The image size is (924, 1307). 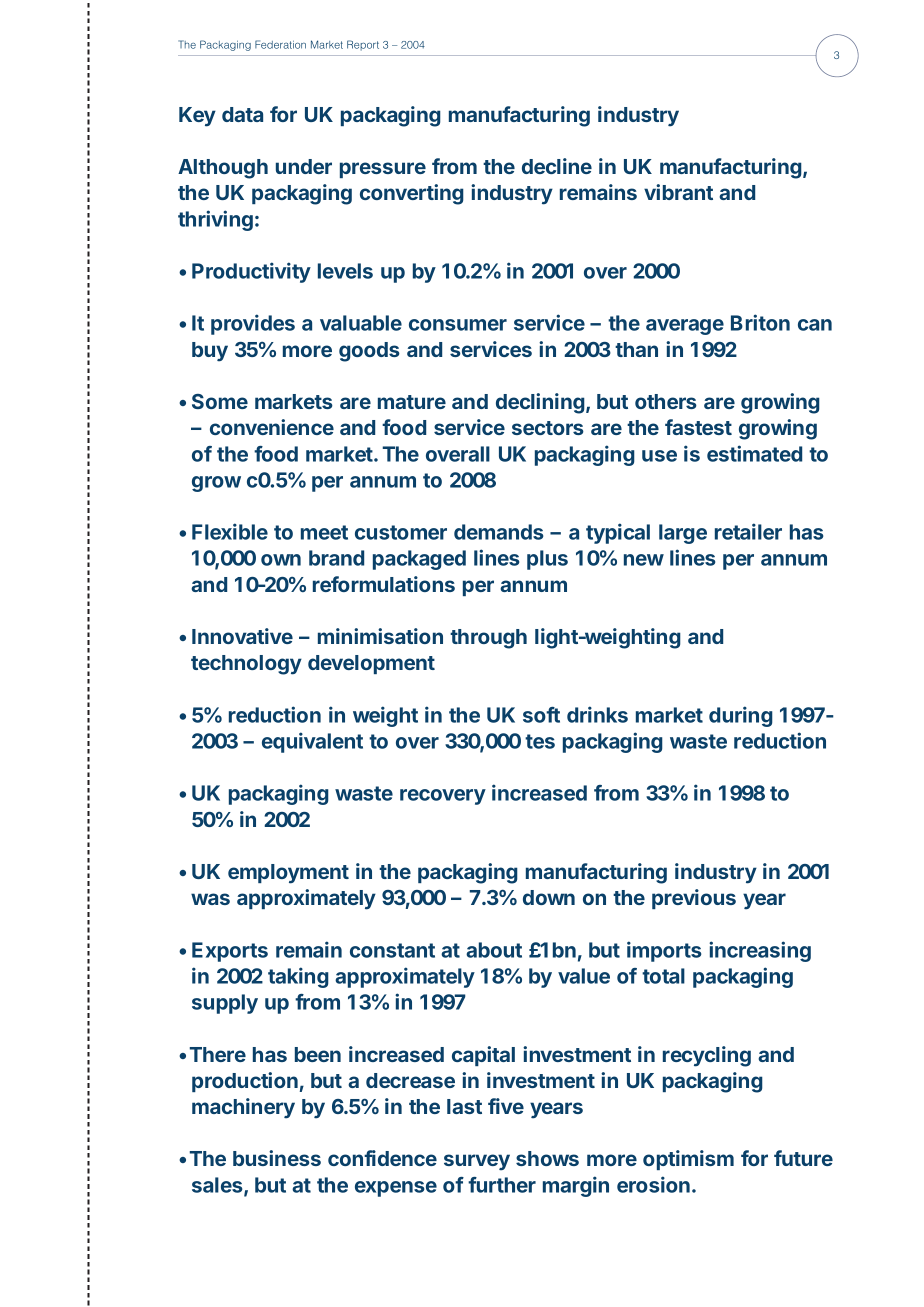 What do you see at coordinates (280, 44) in the screenshot?
I see `Federation` at bounding box center [280, 44].
